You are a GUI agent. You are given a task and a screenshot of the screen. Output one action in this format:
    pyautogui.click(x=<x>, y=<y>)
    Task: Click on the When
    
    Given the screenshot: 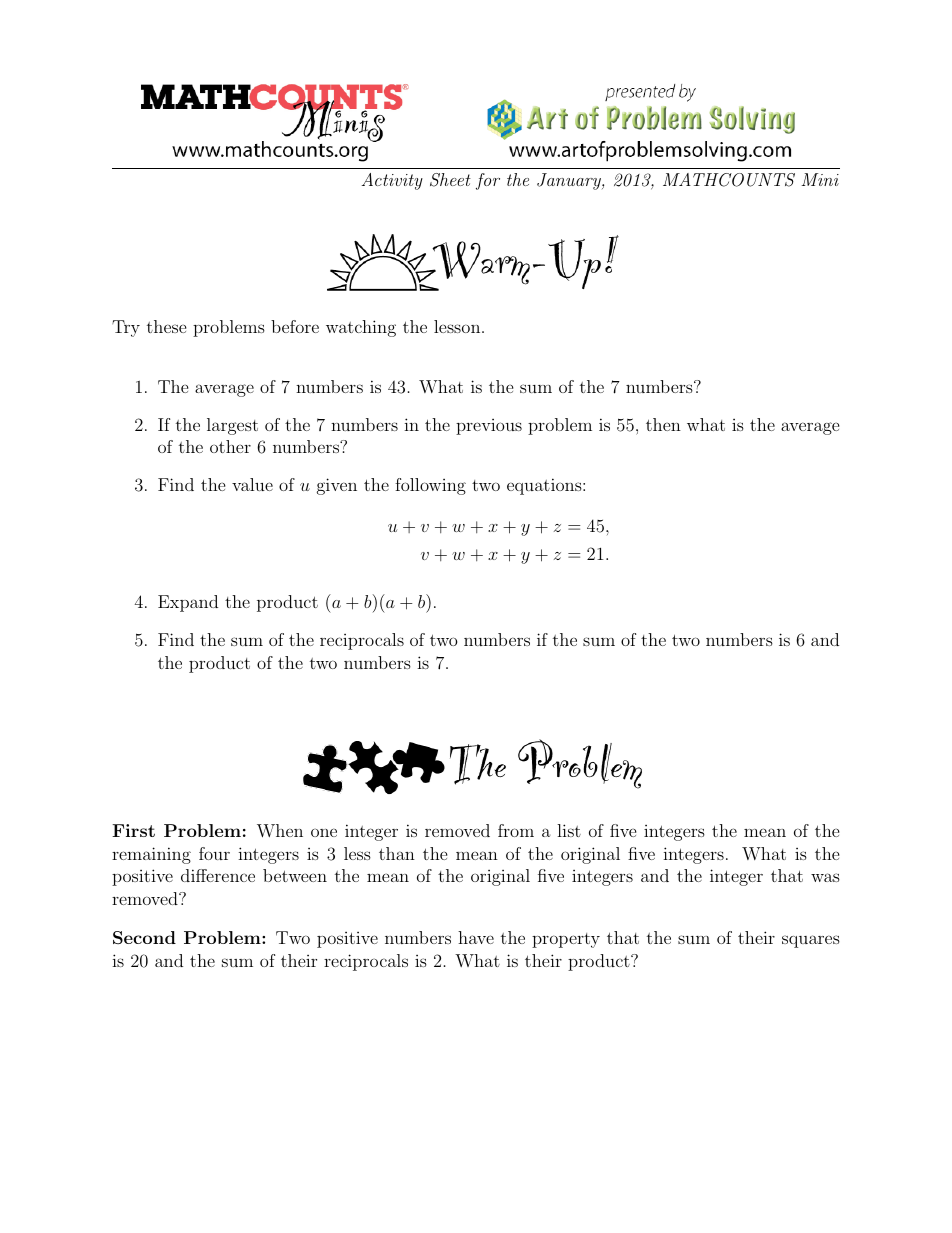 What is the action you would take?
    pyautogui.click(x=280, y=831)
